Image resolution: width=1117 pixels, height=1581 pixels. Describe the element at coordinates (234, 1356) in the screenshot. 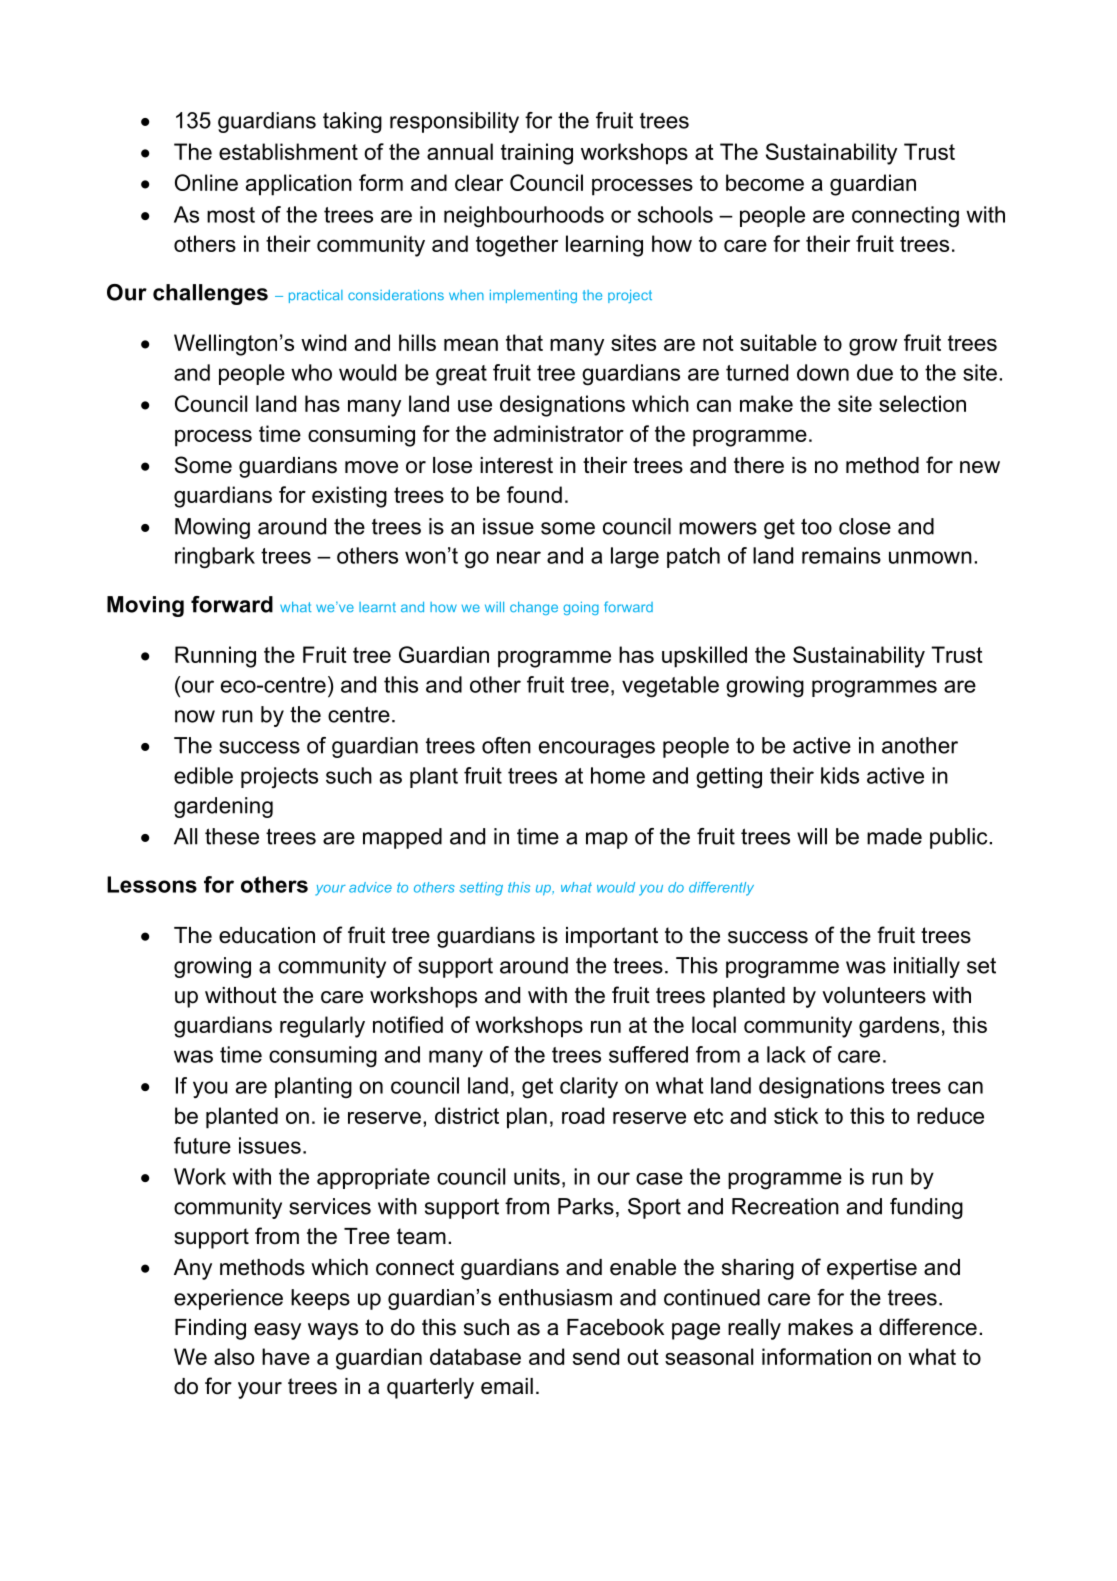

I see `also` at that location.
